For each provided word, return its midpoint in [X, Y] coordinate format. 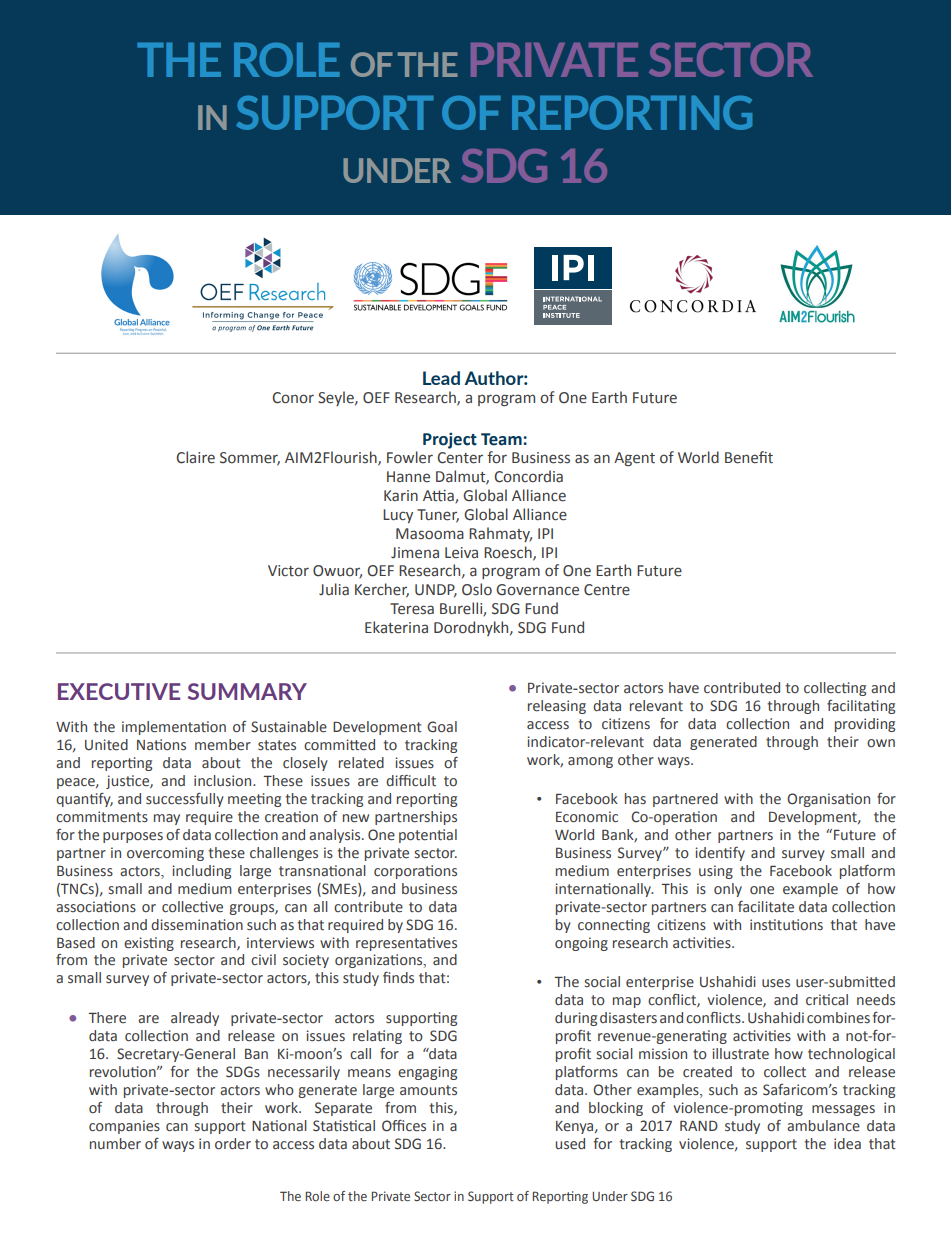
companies [124, 1127]
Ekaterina [396, 627]
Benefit [749, 457]
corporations [415, 872]
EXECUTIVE [119, 691]
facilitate [766, 906]
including [201, 872]
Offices [404, 1126]
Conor [293, 398]
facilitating [861, 707]
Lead [441, 378]
